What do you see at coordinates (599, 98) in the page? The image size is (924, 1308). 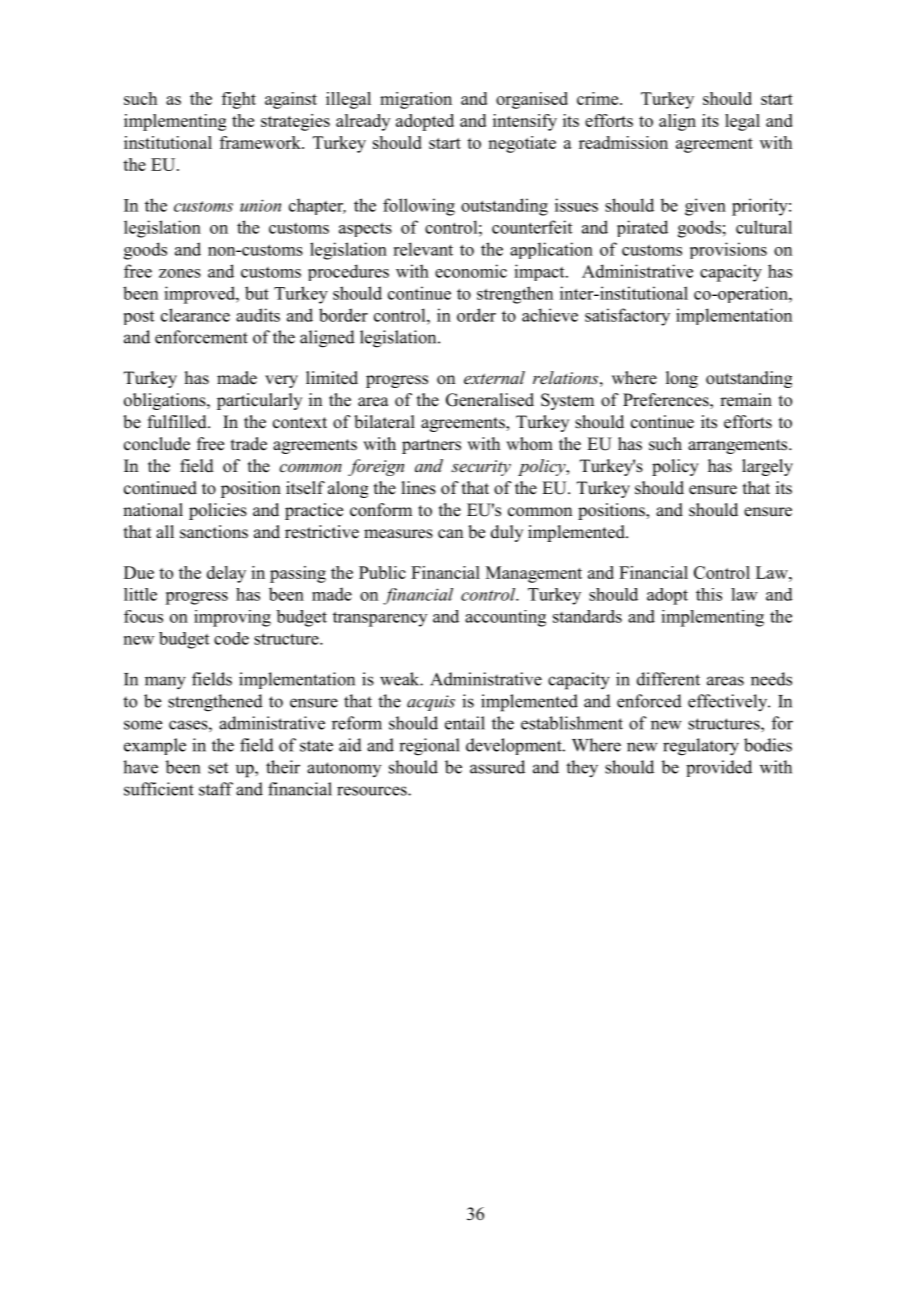 I see `crime` at bounding box center [599, 98].
